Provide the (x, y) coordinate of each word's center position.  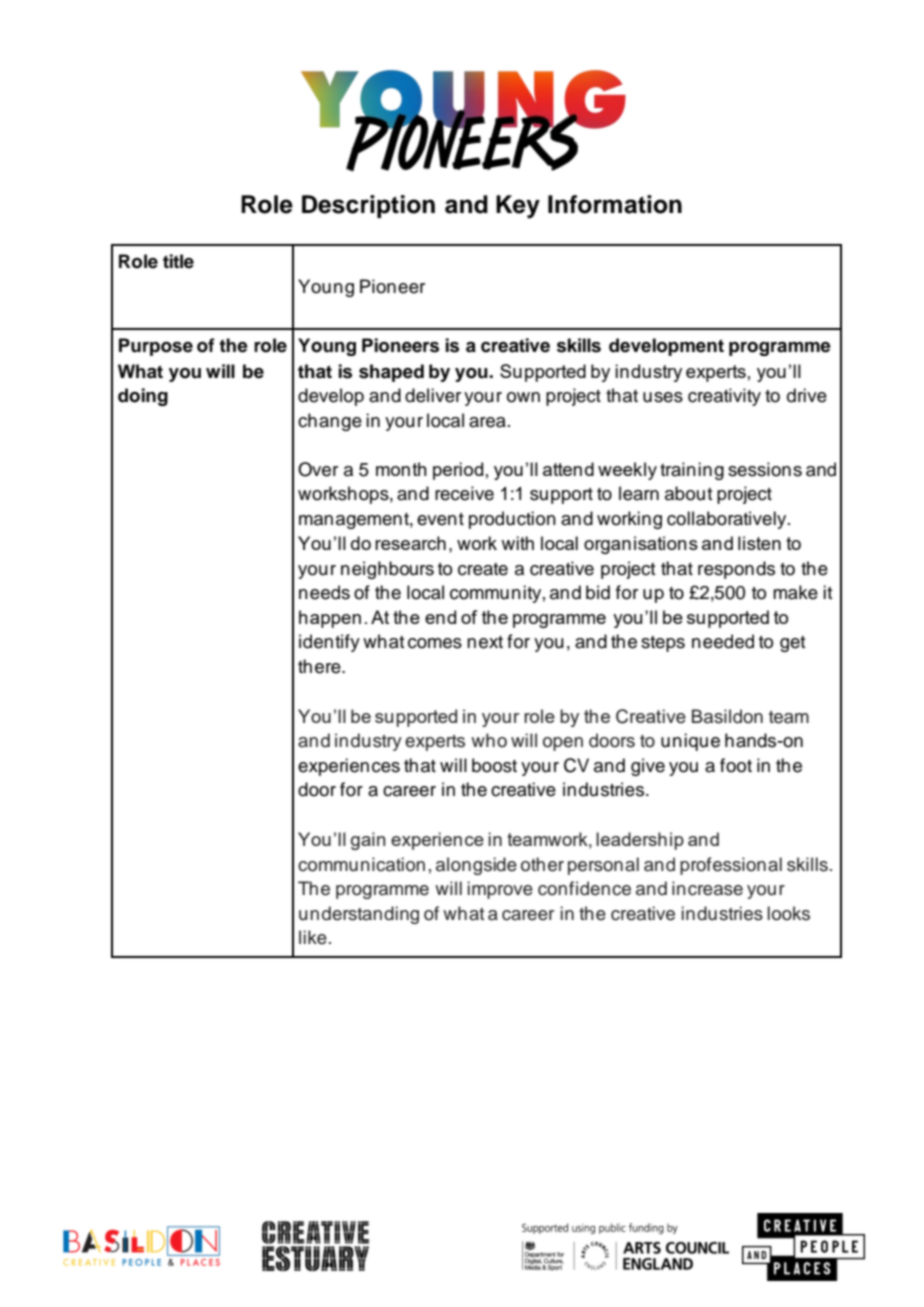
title (178, 261)
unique (690, 742)
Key (518, 207)
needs (324, 592)
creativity (724, 397)
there (320, 666)
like (313, 937)
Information (615, 204)
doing (143, 397)
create (483, 569)
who (489, 740)
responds (736, 570)
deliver (433, 395)
